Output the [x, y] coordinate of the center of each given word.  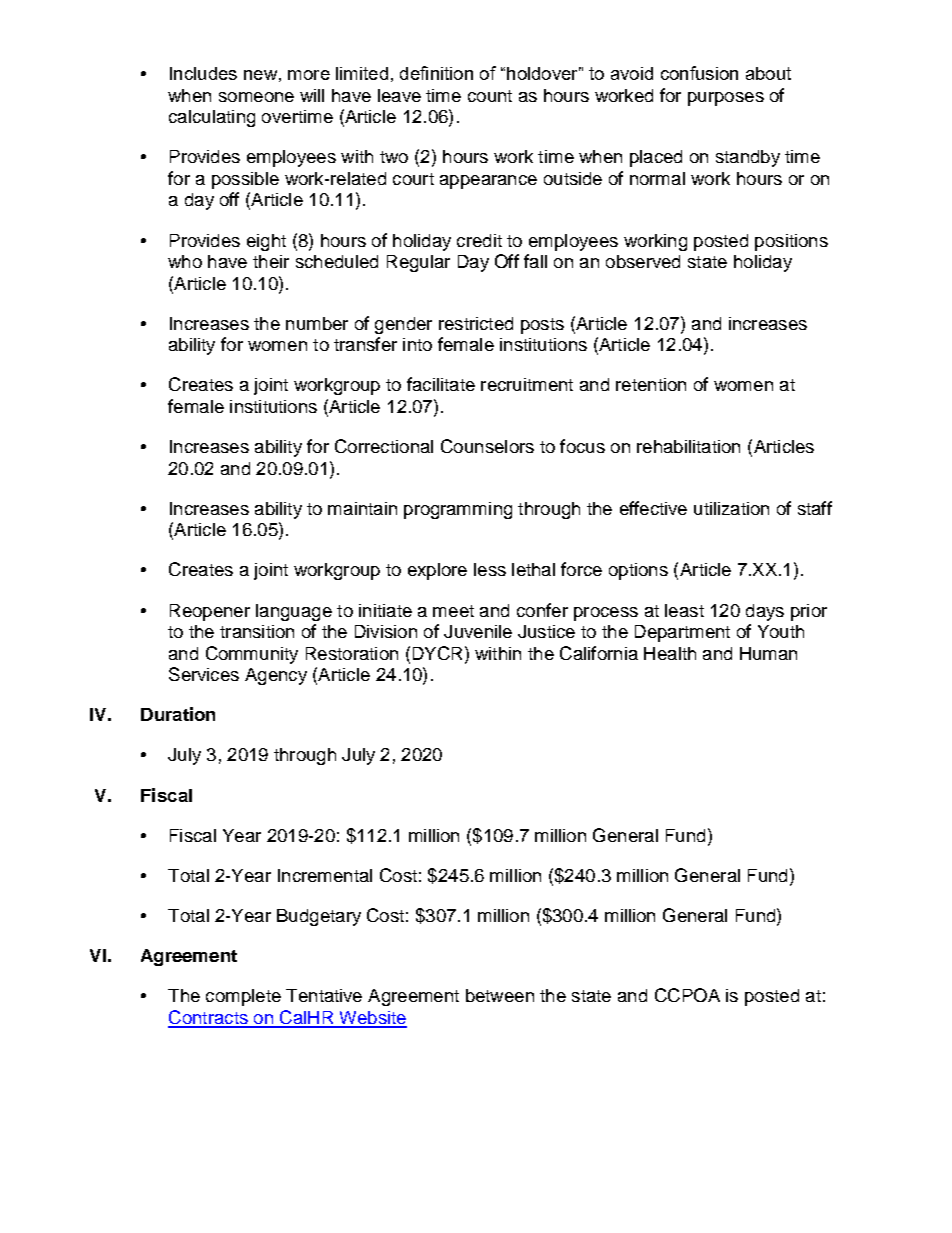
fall [535, 261]
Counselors [487, 446]
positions [791, 242]
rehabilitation [688, 446]
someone [256, 97]
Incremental [325, 875]
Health [670, 653]
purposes [726, 99]
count [490, 96]
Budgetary [319, 917]
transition [257, 631]
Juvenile [478, 631]
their [271, 261]
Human [768, 653]
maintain [362, 508]
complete [243, 997]
